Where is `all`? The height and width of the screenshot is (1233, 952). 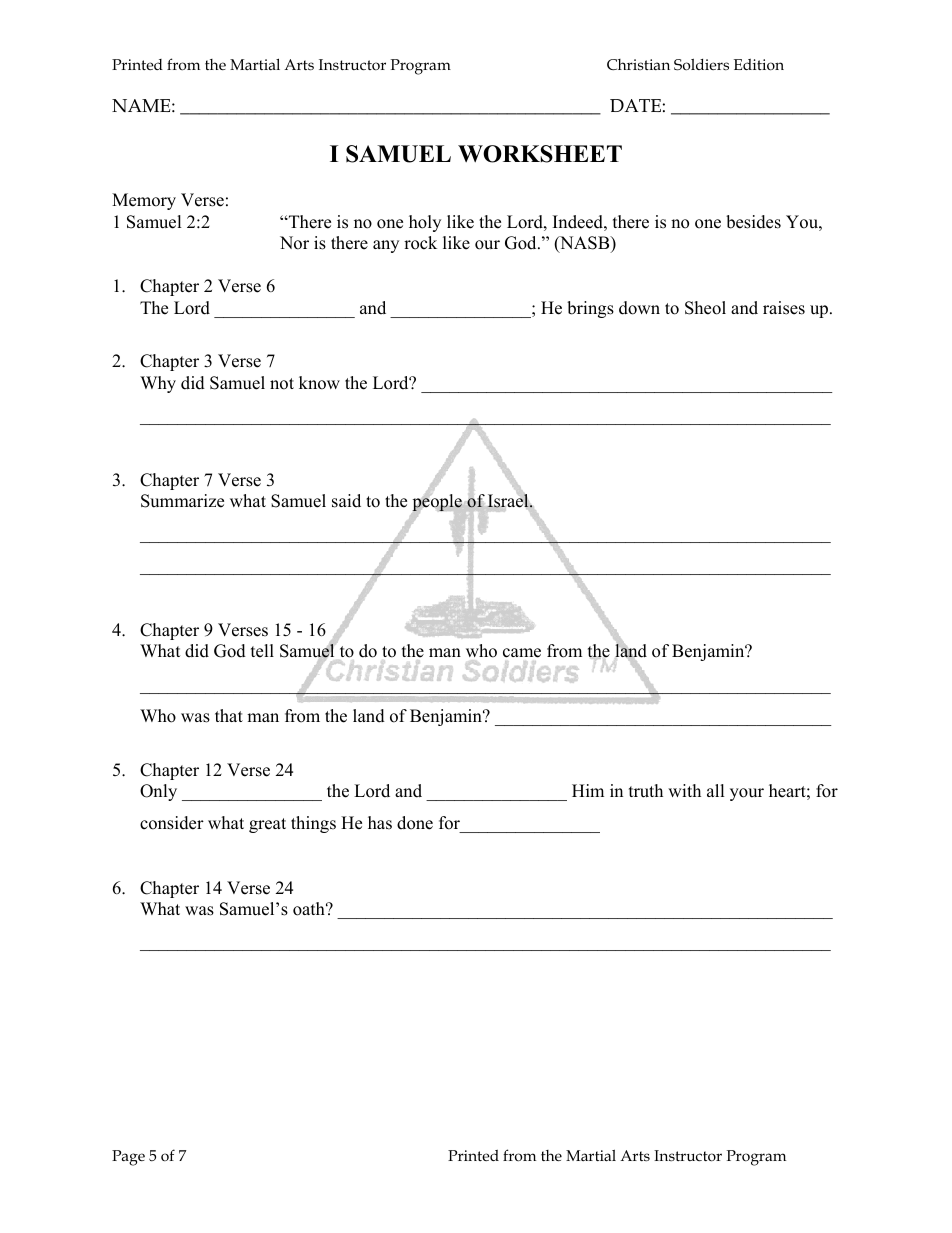 all is located at coordinates (716, 790).
